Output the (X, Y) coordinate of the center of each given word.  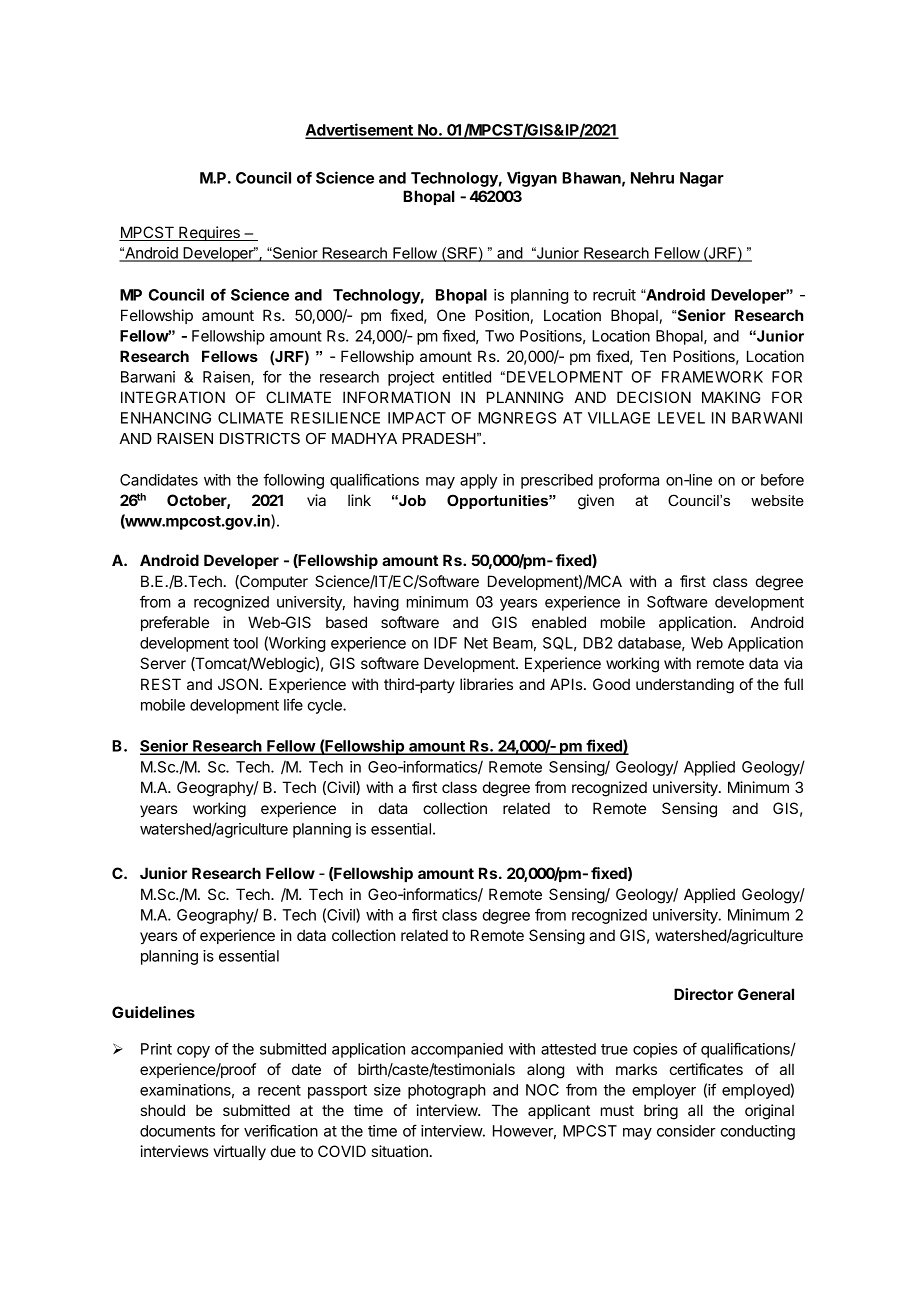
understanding (685, 686)
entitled (466, 377)
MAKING (731, 397)
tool (245, 643)
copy (193, 1052)
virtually (239, 1153)
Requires (209, 233)
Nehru (652, 178)
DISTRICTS (260, 438)
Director (703, 994)
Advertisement (360, 130)
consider (686, 1131)
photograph (447, 1091)
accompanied (457, 1050)
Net (476, 643)
